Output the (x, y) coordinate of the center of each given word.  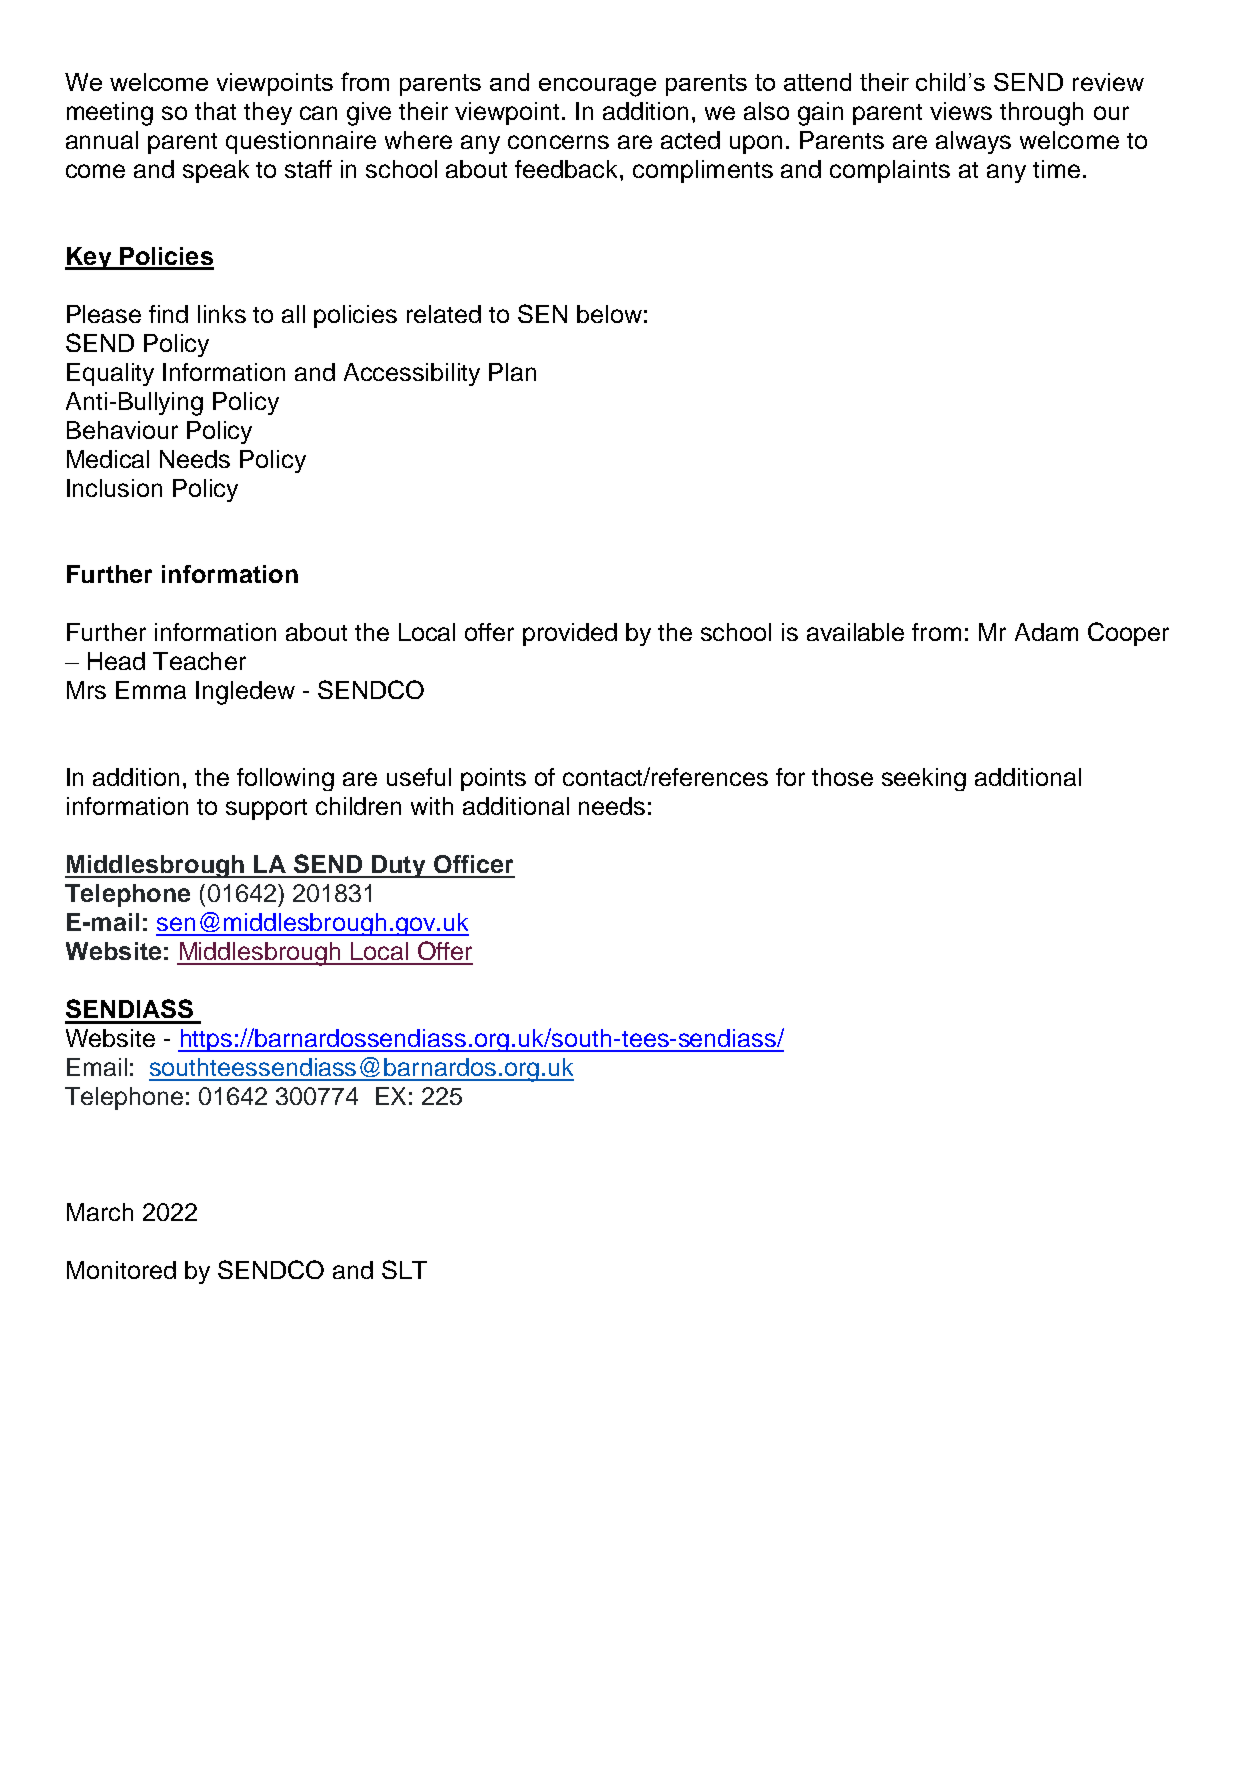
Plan (512, 372)
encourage (597, 87)
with (432, 806)
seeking (924, 779)
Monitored (121, 1270)
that (215, 111)
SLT (404, 1269)
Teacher (199, 661)
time (1056, 169)
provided (570, 634)
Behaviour (122, 430)
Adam (1046, 632)
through (1041, 114)
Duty (399, 866)
